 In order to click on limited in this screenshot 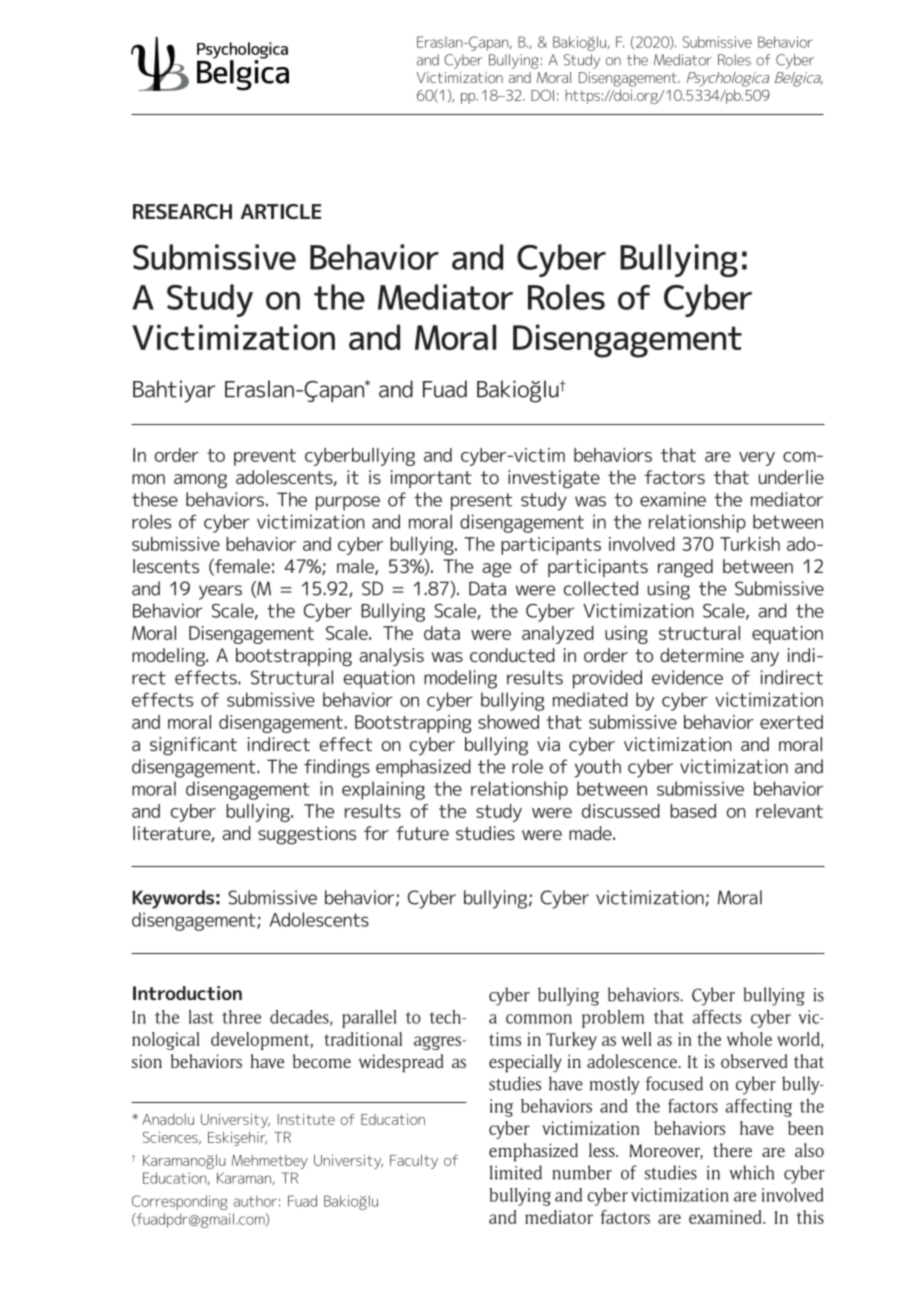, I will do `click(516, 1172)`.
